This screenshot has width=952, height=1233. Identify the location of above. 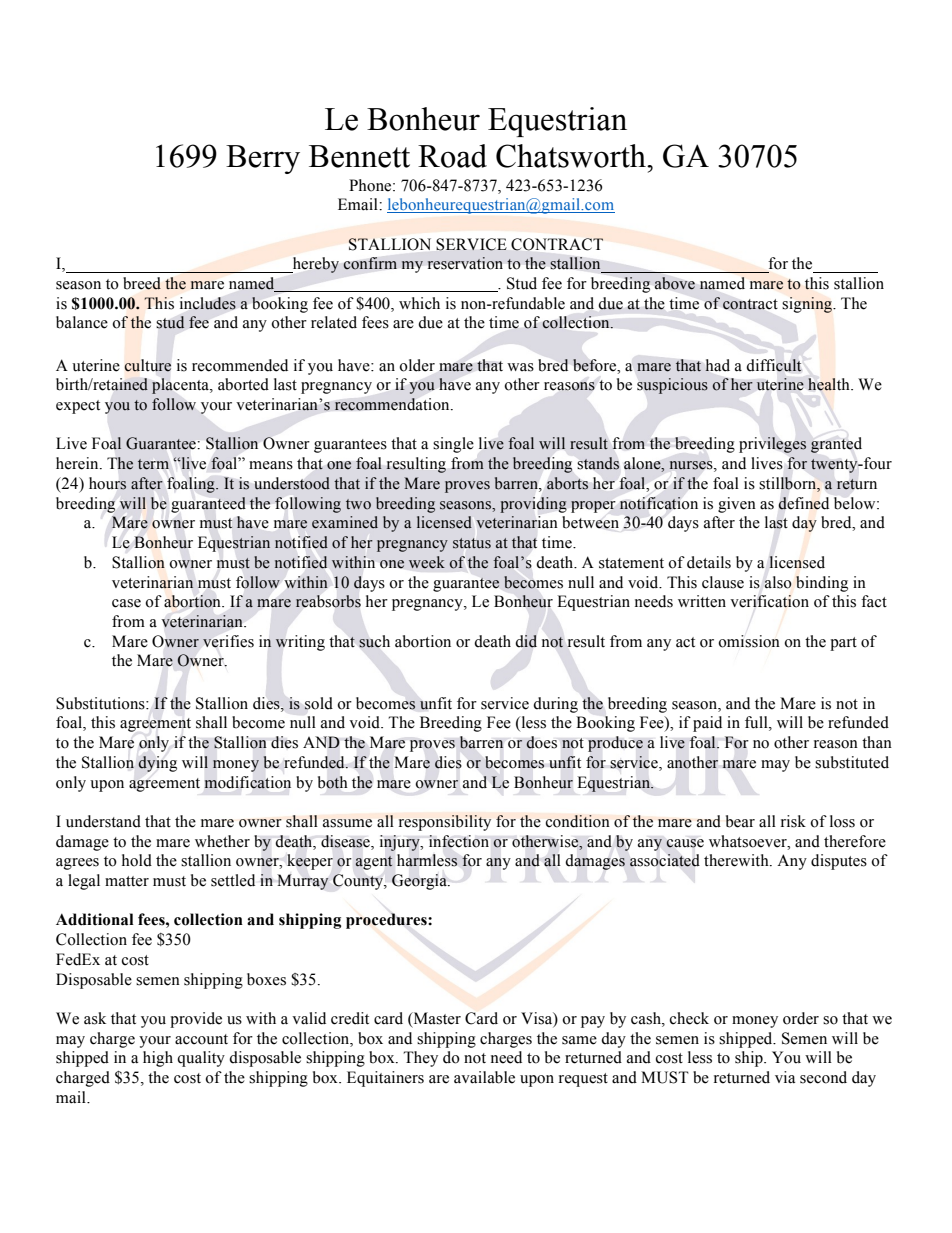
(675, 283).
